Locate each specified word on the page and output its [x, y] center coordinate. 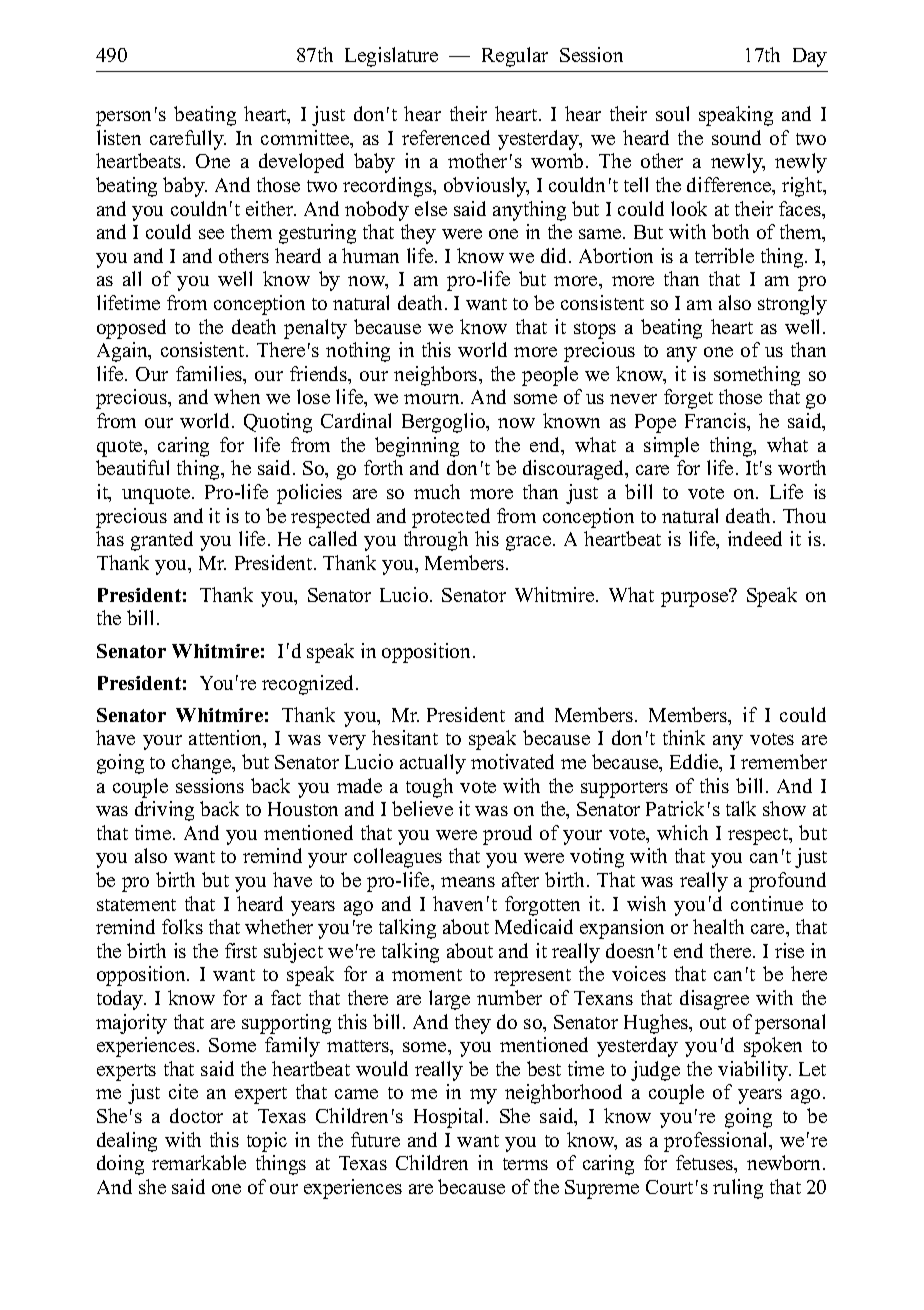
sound [736, 137]
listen [119, 137]
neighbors [437, 376]
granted [162, 541]
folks [182, 926]
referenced [446, 137]
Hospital [450, 1118]
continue [767, 903]
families [210, 375]
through [436, 541]
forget [688, 399]
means [468, 882]
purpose [696, 598]
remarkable [199, 1162]
